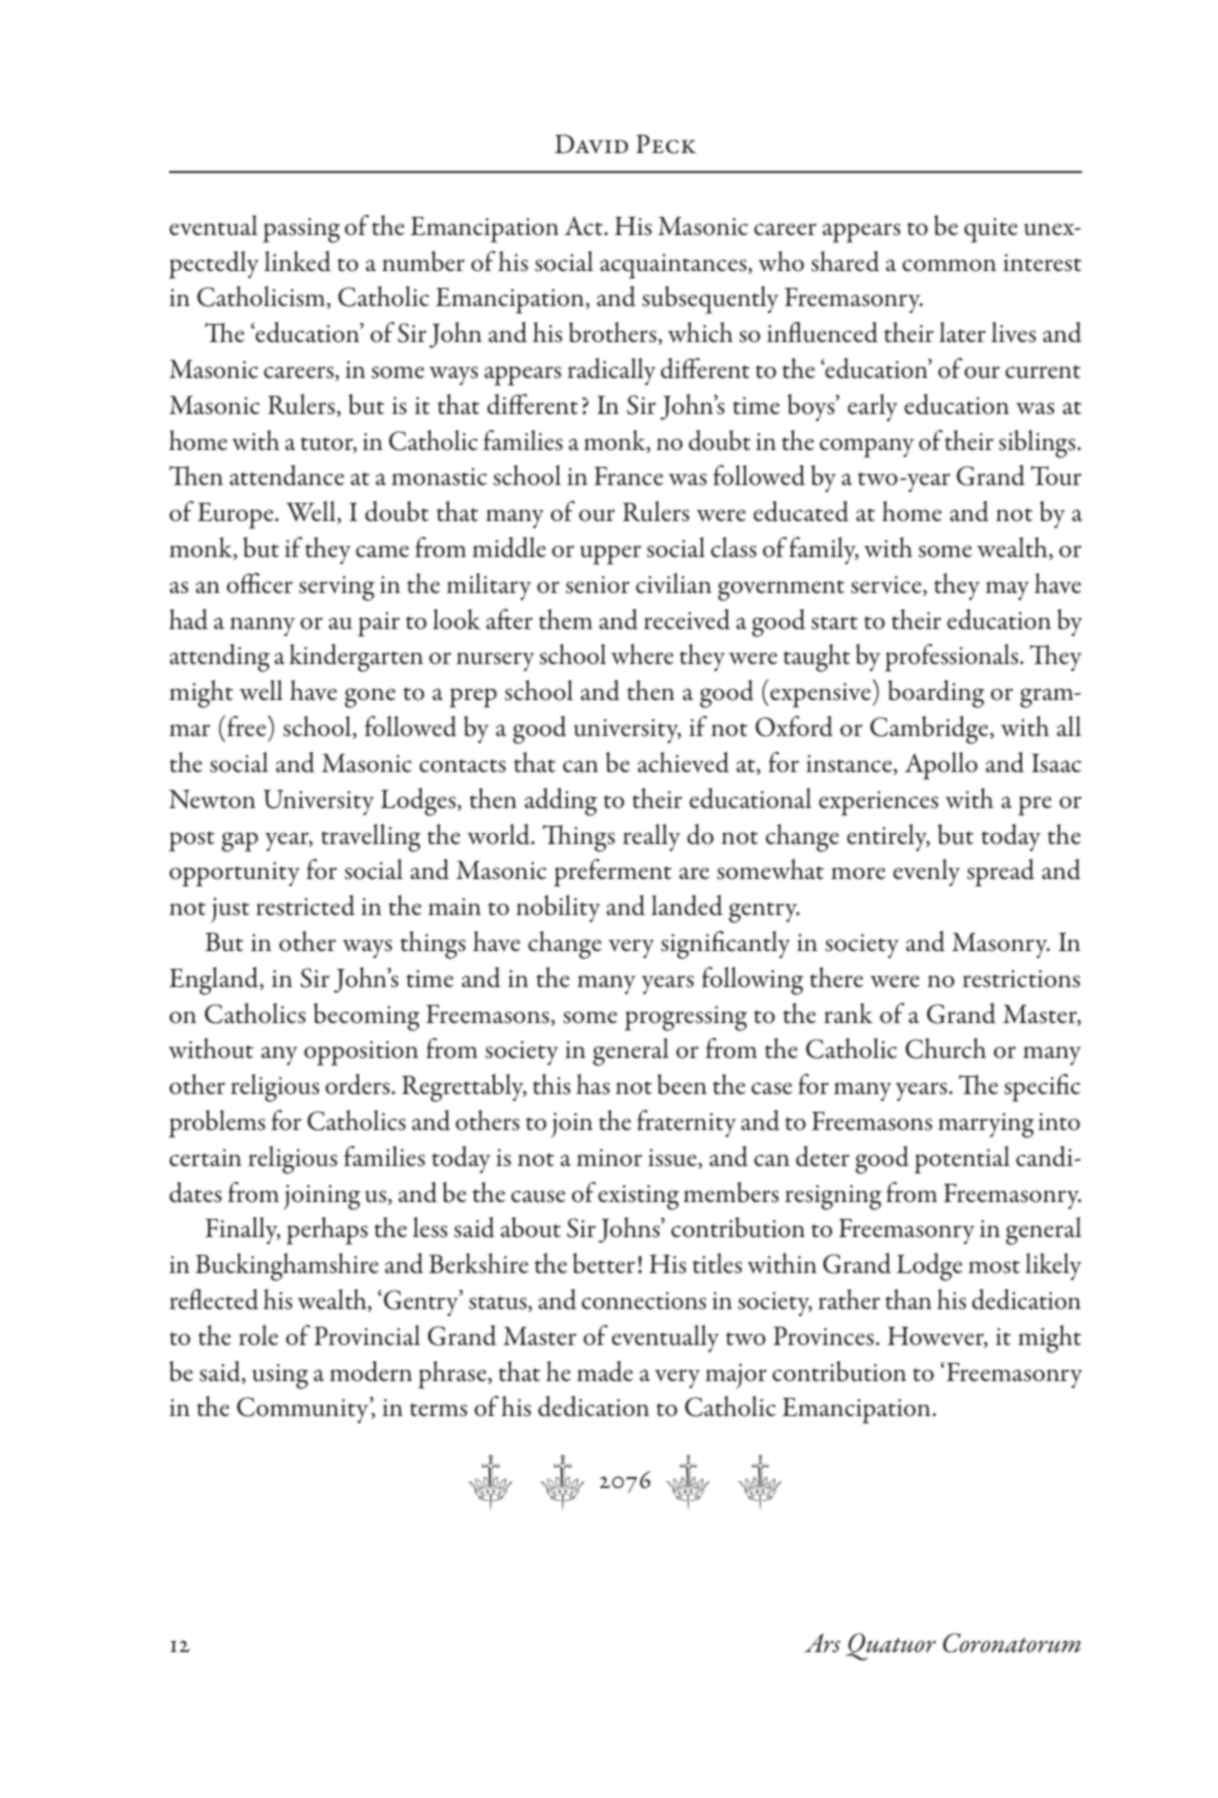 The height and width of the screenshot is (1798, 1218). Describe the element at coordinates (357, 1084) in the screenshot. I see `orders` at that location.
